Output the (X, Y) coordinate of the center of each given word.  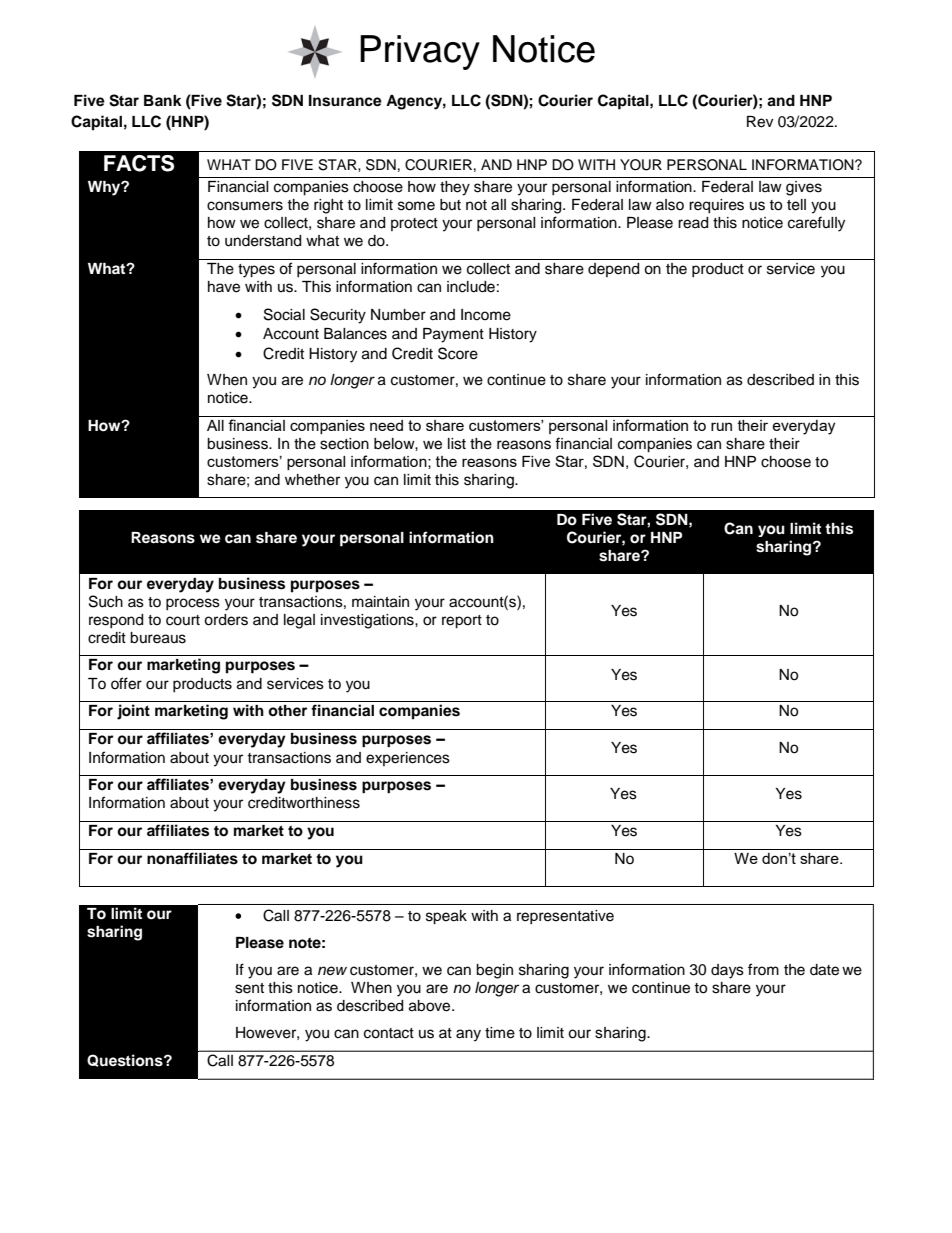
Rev (760, 122)
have (224, 287)
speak (446, 917)
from (763, 969)
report (462, 622)
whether (312, 480)
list (457, 444)
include (471, 287)
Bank (163, 100)
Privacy (420, 52)
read (693, 223)
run (721, 426)
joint (133, 712)
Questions (126, 1060)
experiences (408, 759)
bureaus (158, 638)
